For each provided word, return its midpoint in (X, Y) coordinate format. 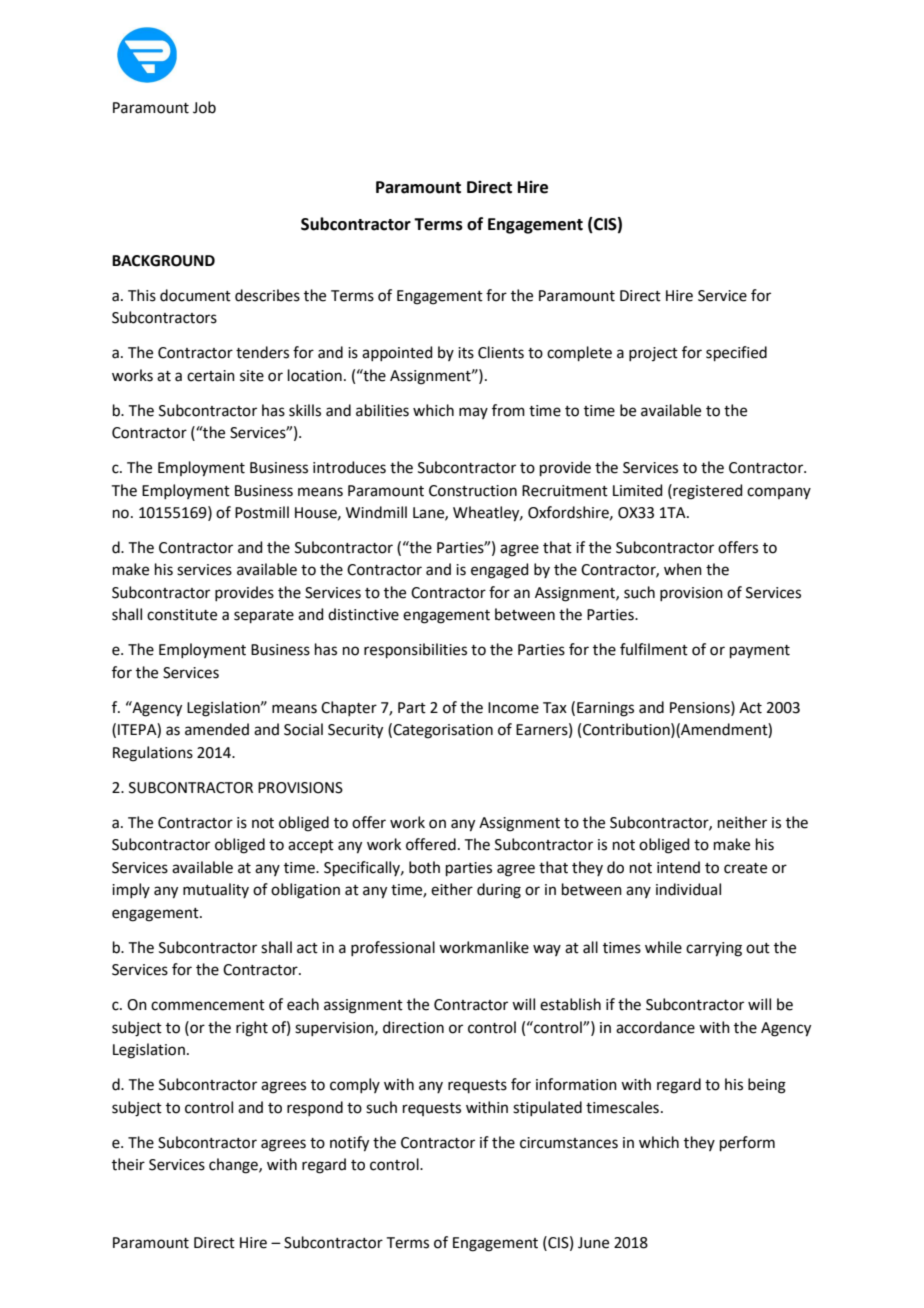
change (234, 1166)
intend (678, 867)
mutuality (216, 890)
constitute (182, 615)
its (466, 353)
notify (349, 1144)
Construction (473, 491)
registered (707, 492)
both (424, 867)
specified (736, 353)
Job (204, 107)
